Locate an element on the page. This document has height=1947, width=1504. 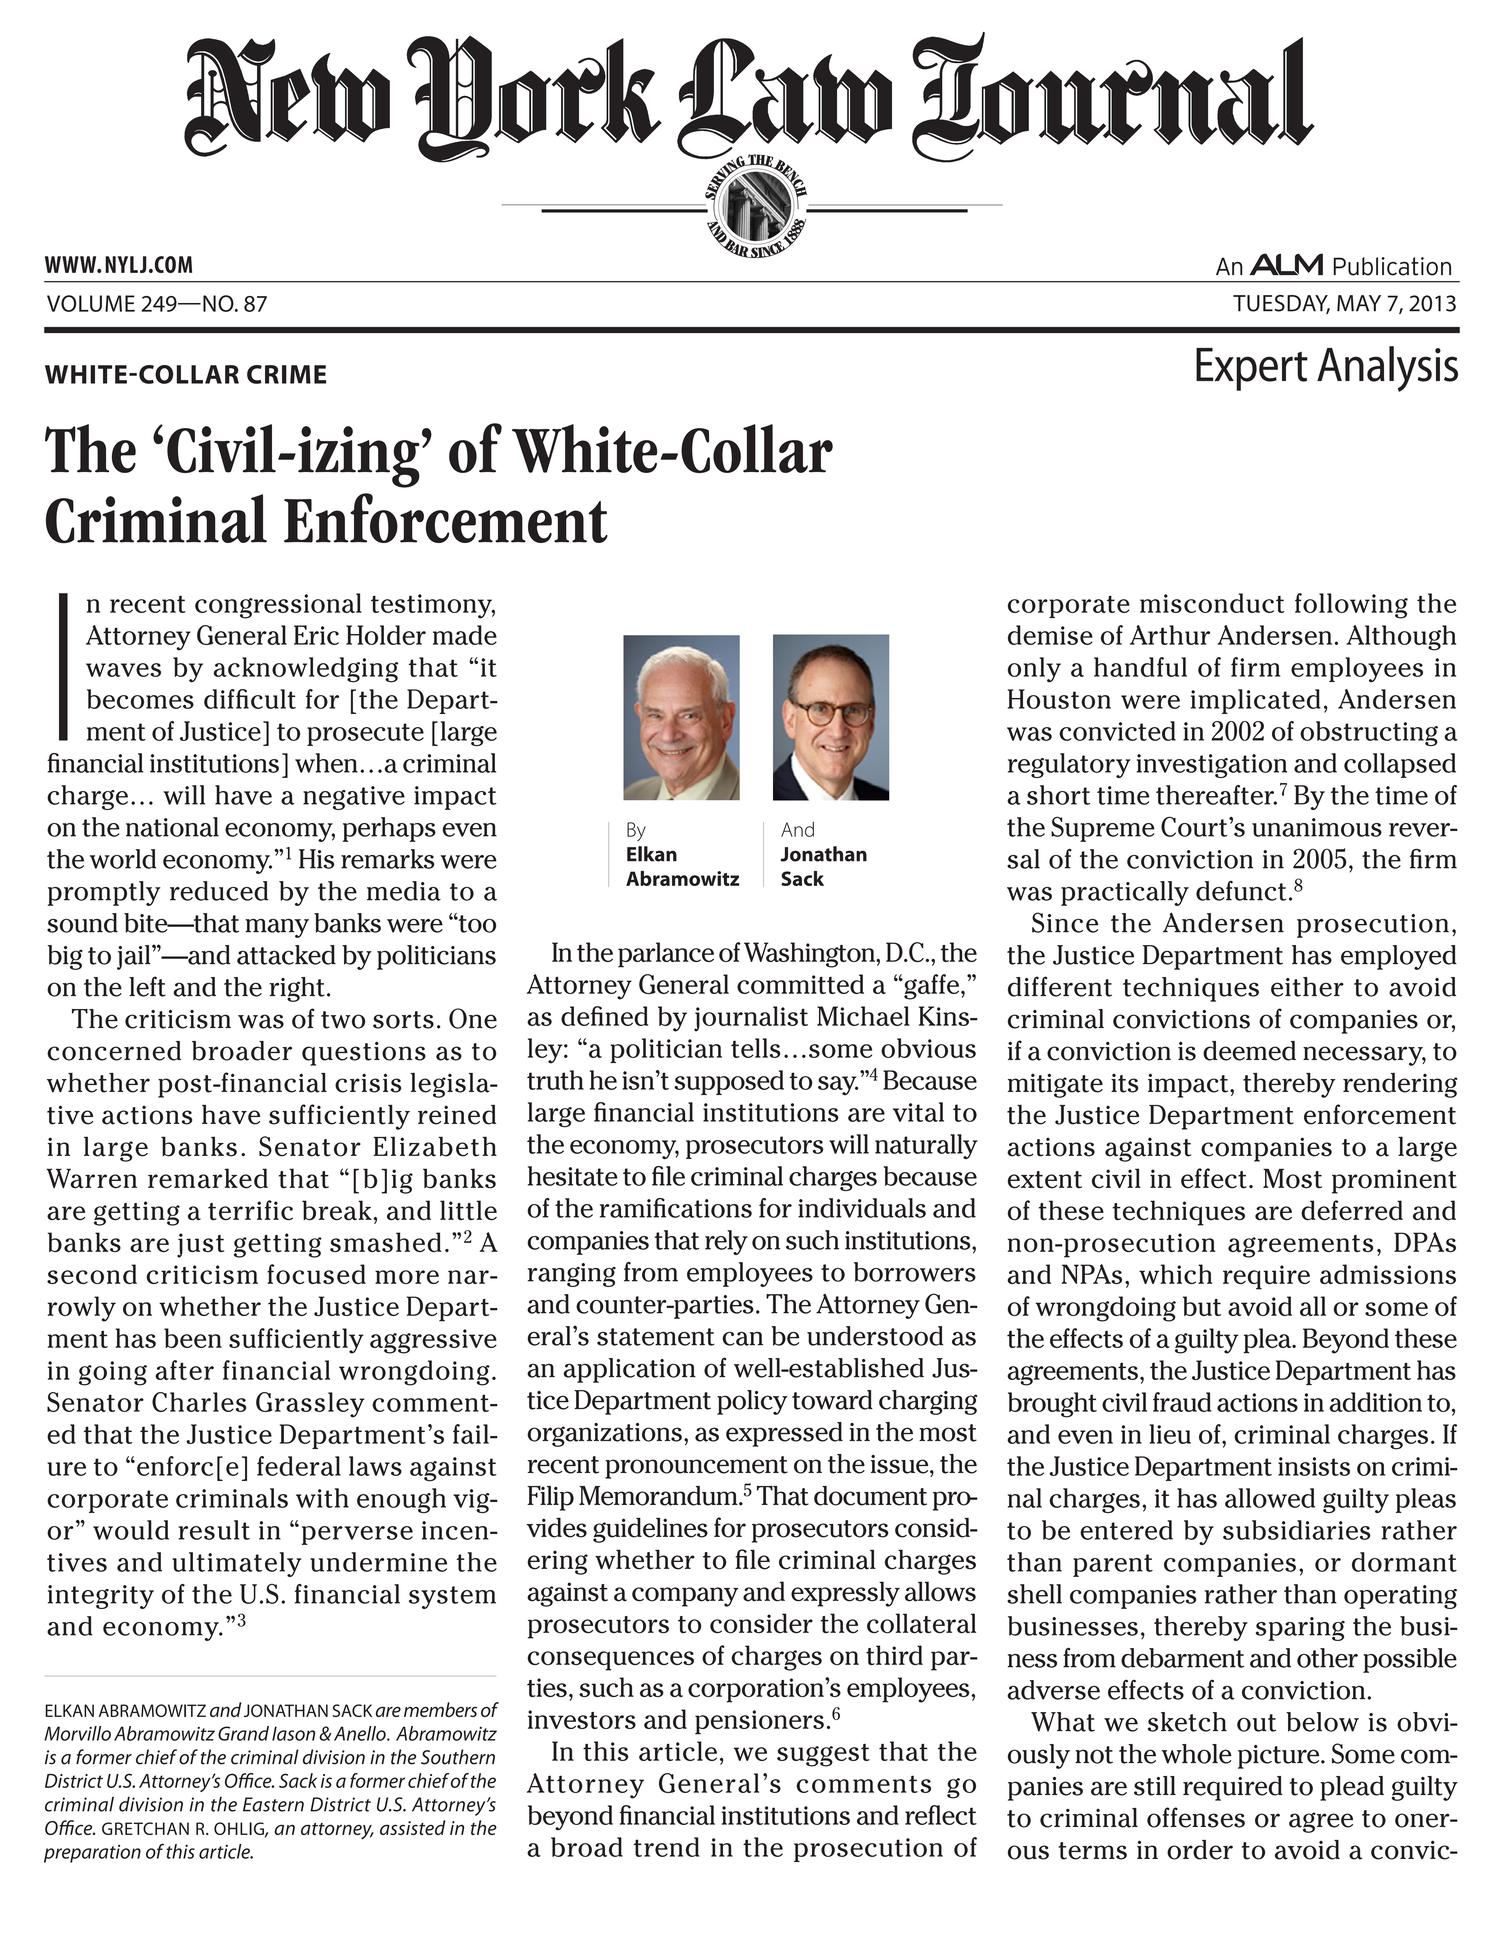
trend is located at coordinates (667, 1847).
